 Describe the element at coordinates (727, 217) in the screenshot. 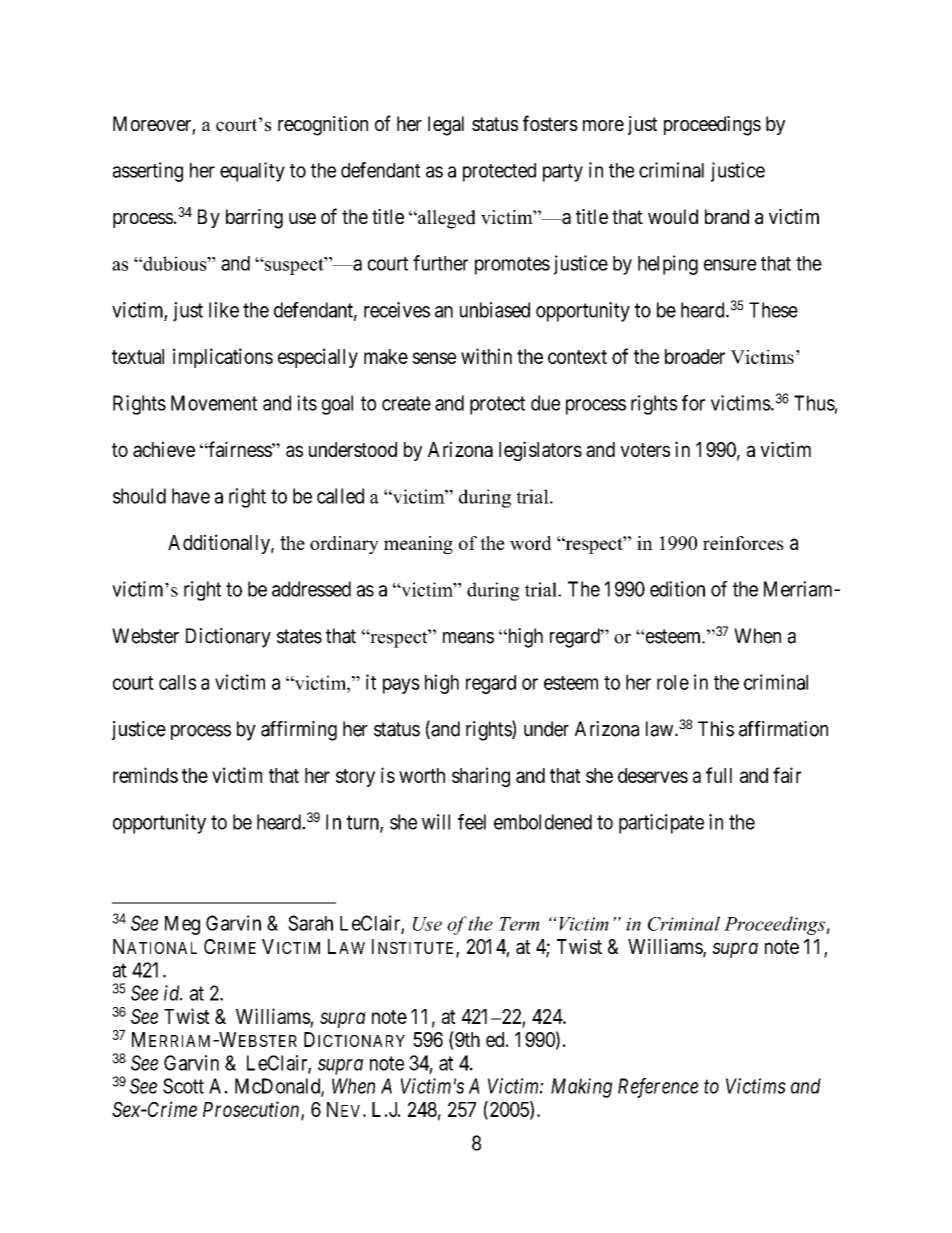

I see `brand` at that location.
